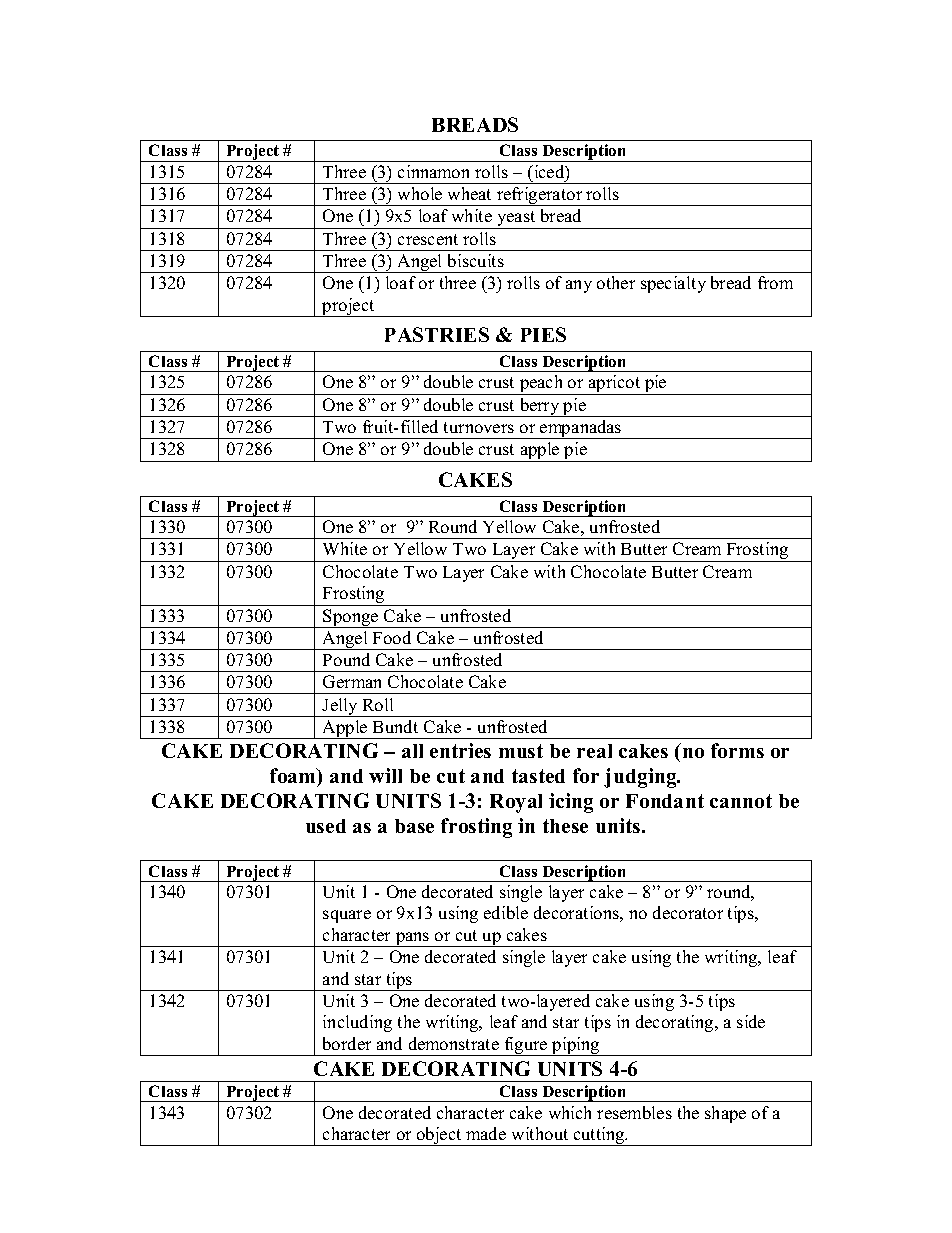 The height and width of the screenshot is (1233, 952). What do you see at coordinates (570, 1112) in the screenshot?
I see `which` at bounding box center [570, 1112].
